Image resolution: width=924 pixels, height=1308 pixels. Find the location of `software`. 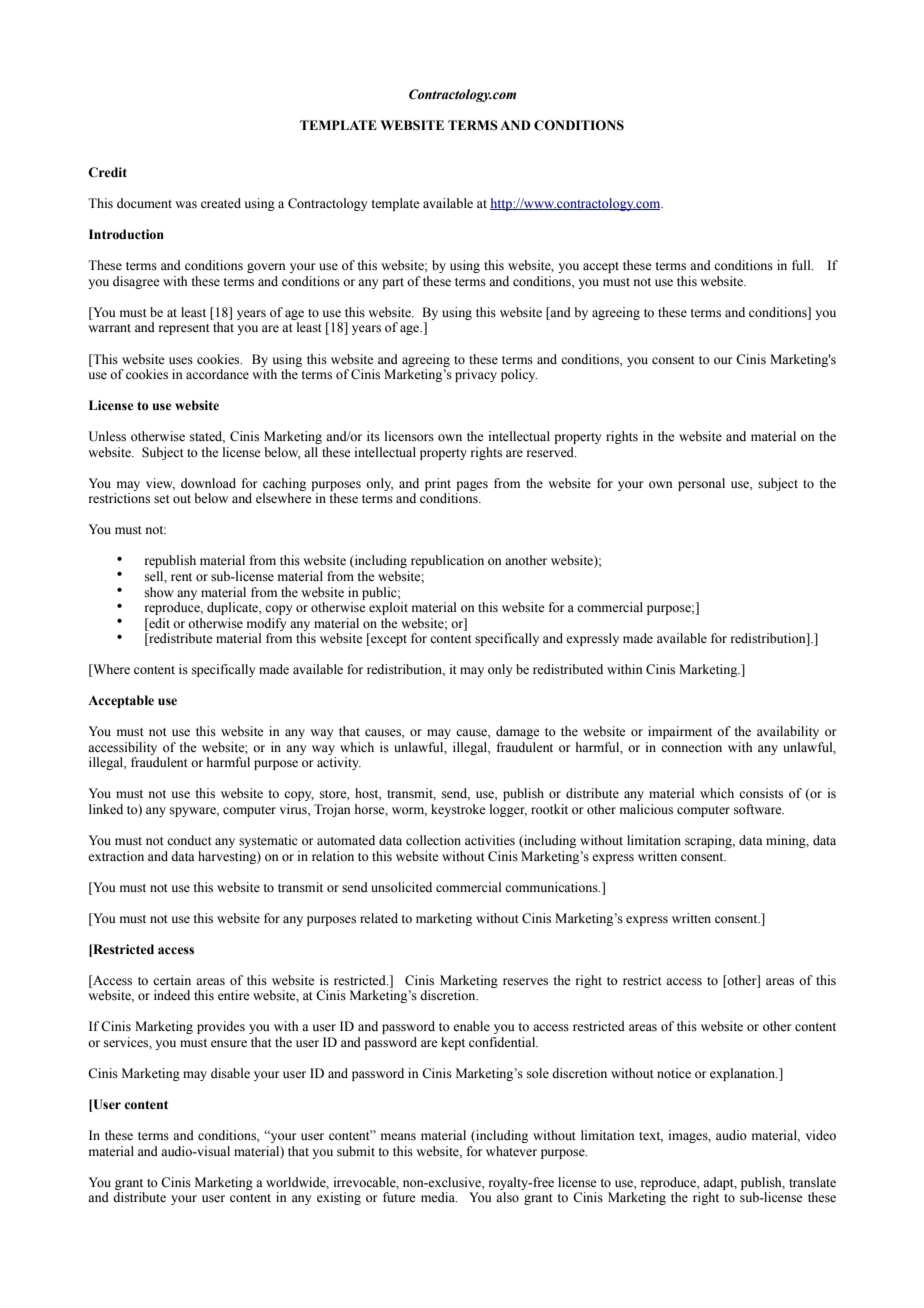

software is located at coordinates (759, 809).
